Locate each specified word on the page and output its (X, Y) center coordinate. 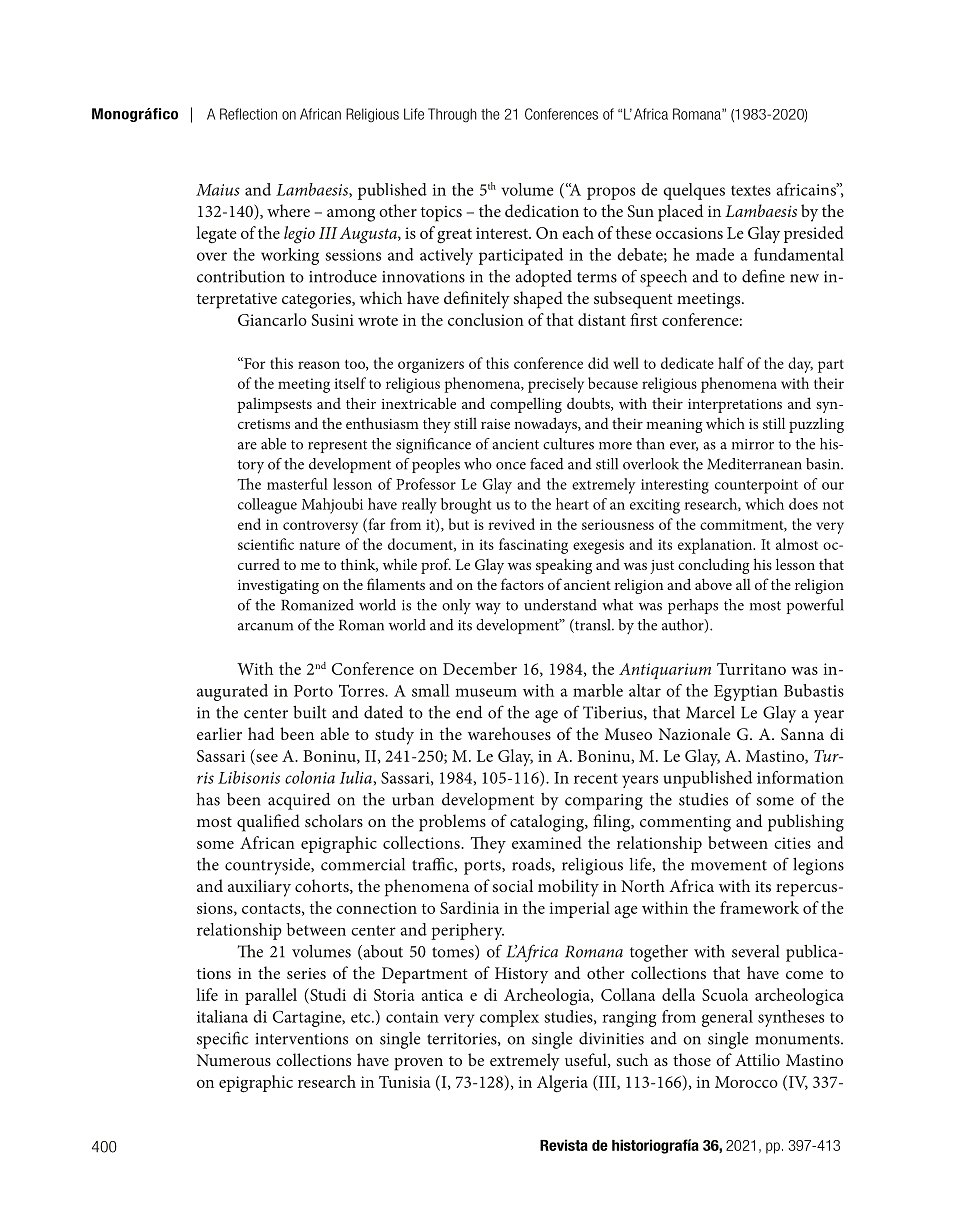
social (513, 885)
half (731, 363)
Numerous (234, 1060)
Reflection (248, 114)
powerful (815, 606)
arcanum (265, 627)
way (488, 608)
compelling (526, 405)
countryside (268, 866)
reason (319, 365)
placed (680, 213)
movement (729, 865)
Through (452, 115)
